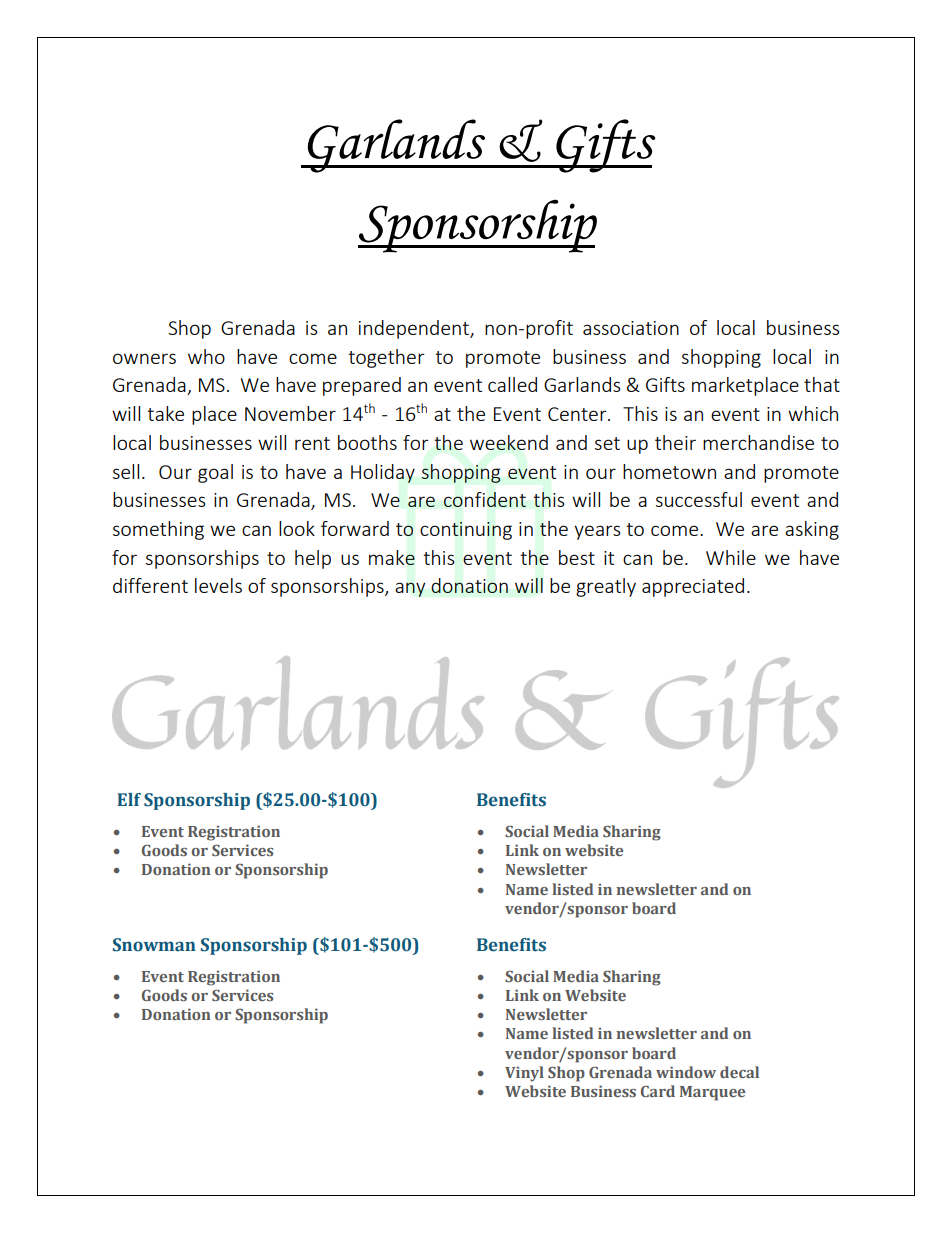  I want to click on While, so click(731, 557).
